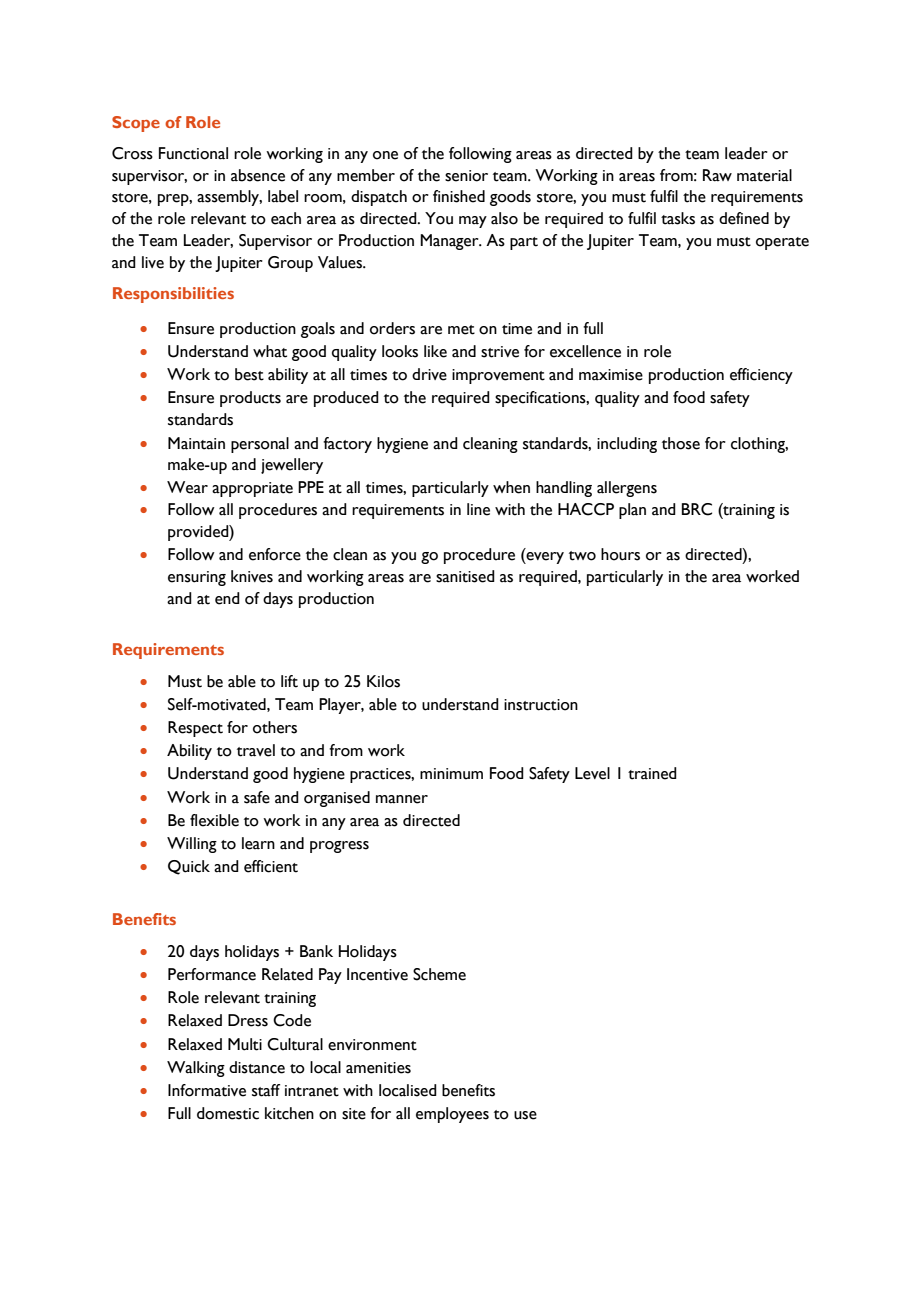  What do you see at coordinates (452, 1115) in the document?
I see `employees` at bounding box center [452, 1115].
